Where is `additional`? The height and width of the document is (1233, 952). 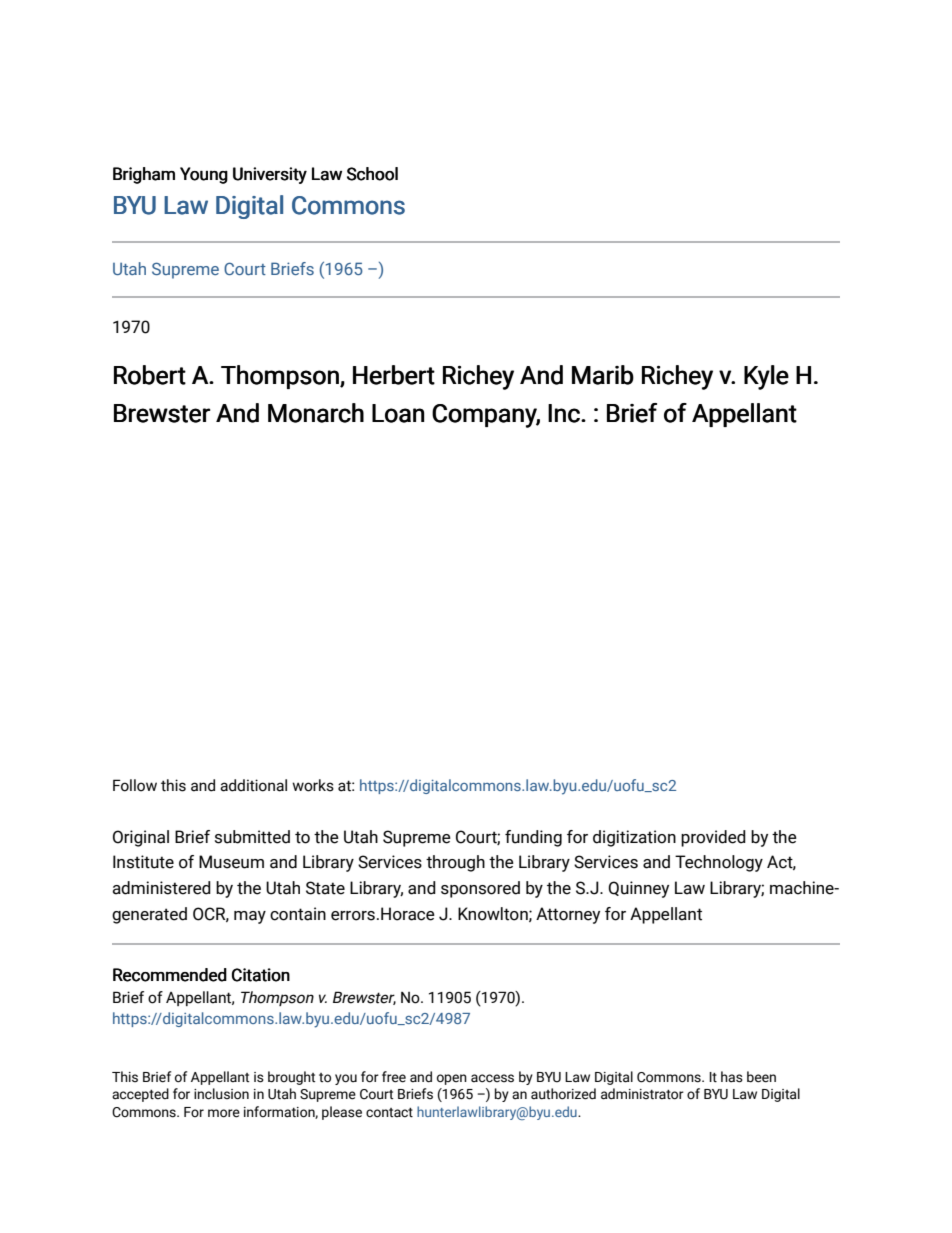 additional is located at coordinates (253, 785).
